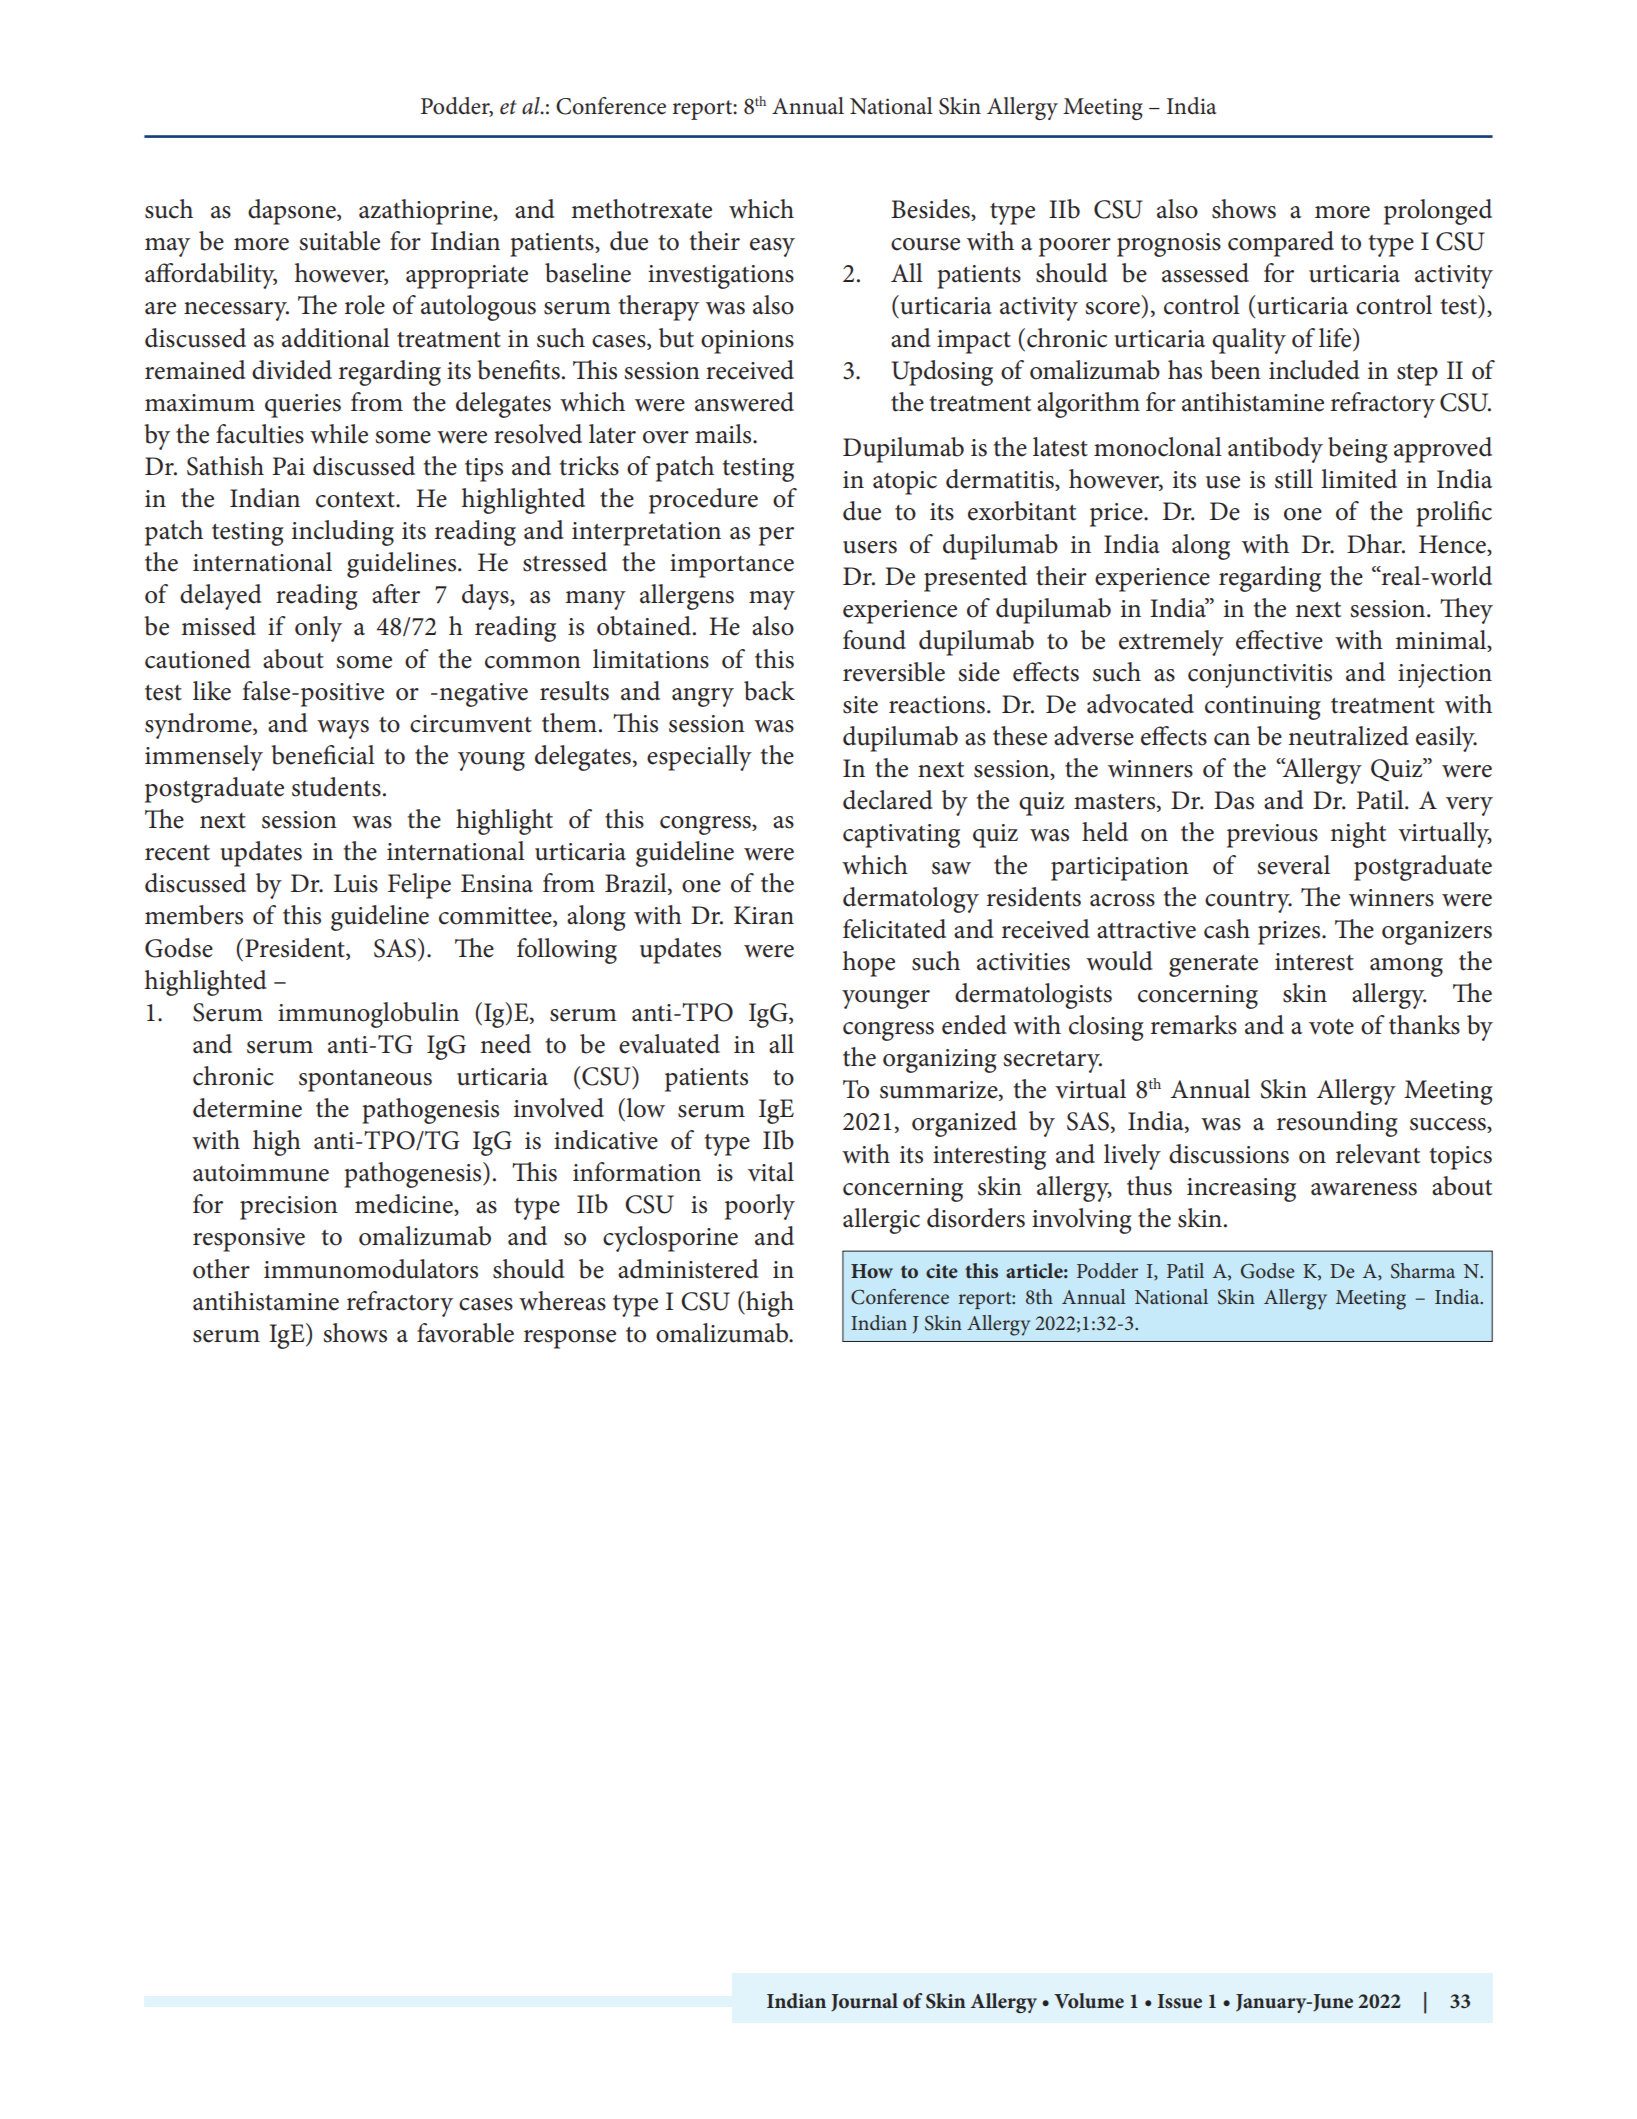  Describe the element at coordinates (339, 241) in the image. I see `suitable` at that location.
